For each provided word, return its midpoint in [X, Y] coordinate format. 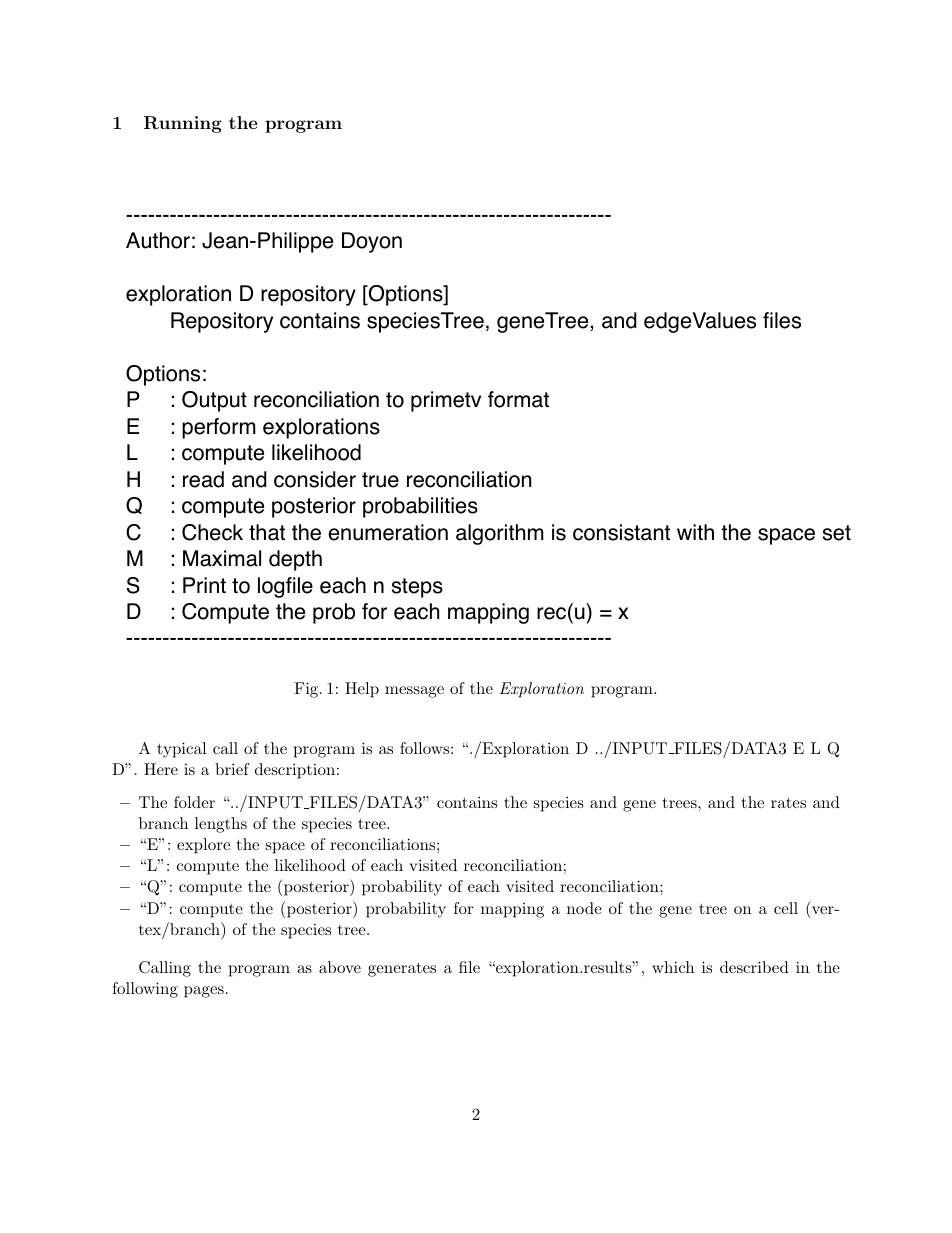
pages [204, 992]
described [754, 967]
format [518, 399]
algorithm [500, 534]
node [584, 908]
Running [183, 124]
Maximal [222, 558]
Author [158, 240]
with [695, 532]
